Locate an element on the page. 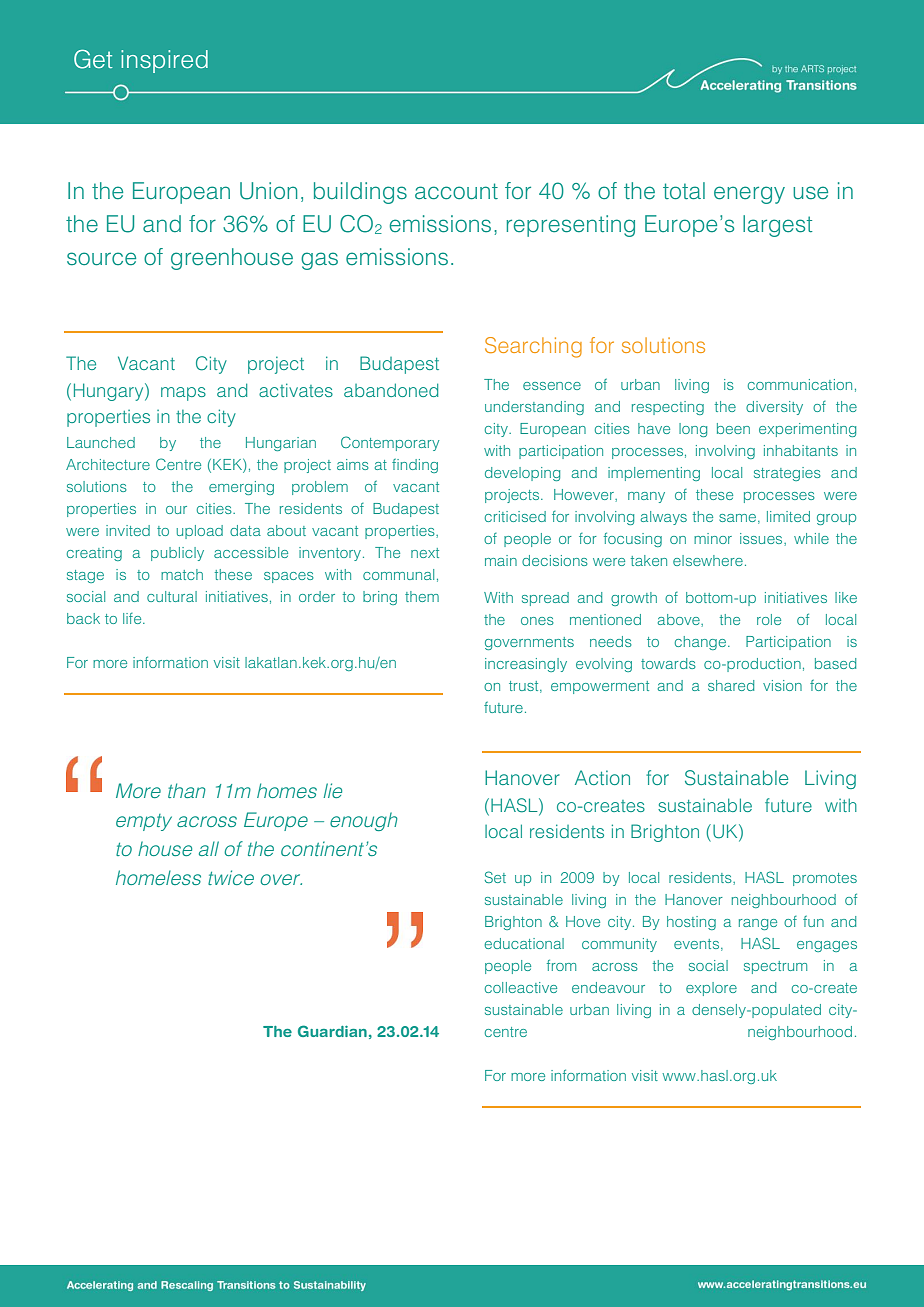 The height and width of the document is (1307, 924). life is located at coordinates (133, 618).
